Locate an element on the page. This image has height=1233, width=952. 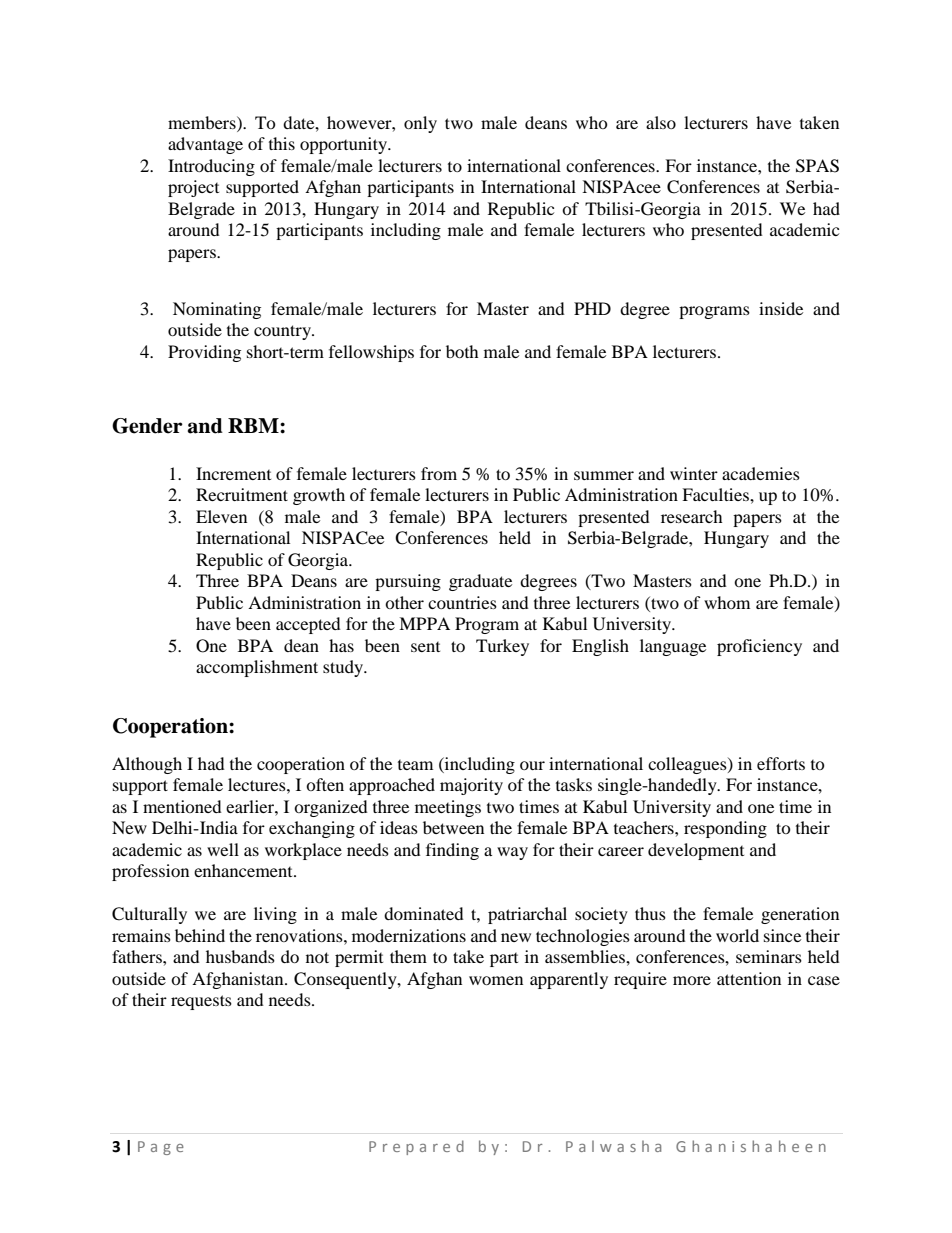
only is located at coordinates (420, 124).
